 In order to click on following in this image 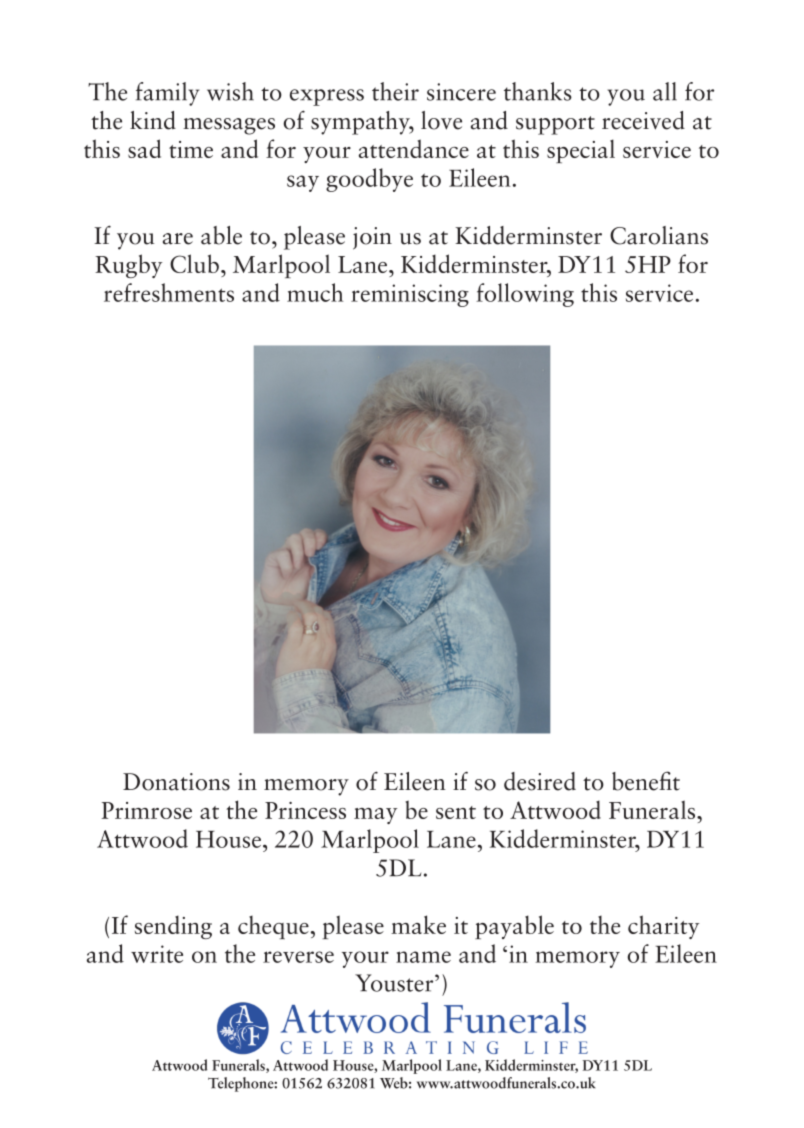, I will do `click(525, 295)`.
